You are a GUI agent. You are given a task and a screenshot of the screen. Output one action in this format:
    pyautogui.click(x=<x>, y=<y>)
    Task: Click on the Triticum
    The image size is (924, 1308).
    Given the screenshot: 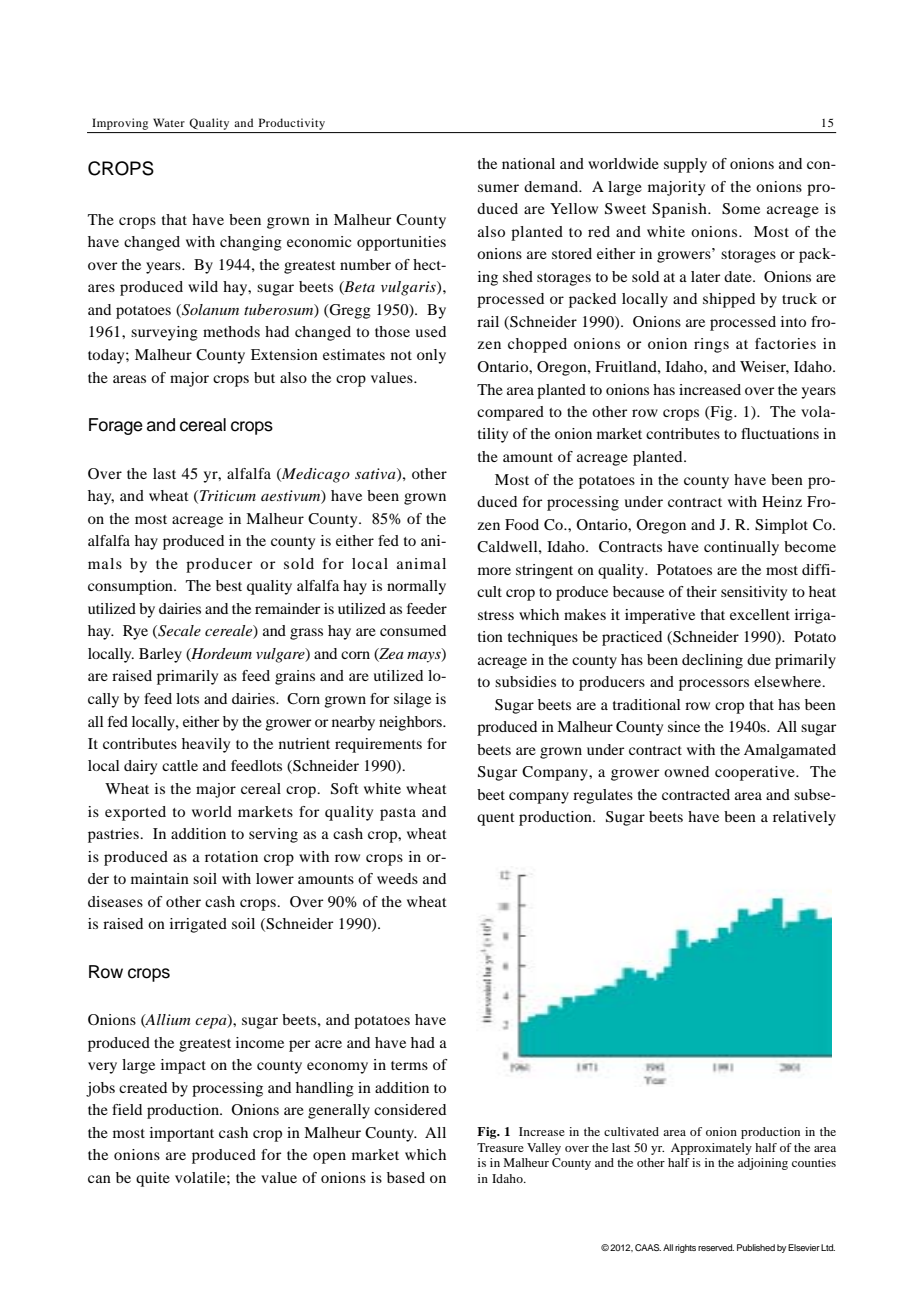 What is the action you would take?
    pyautogui.click(x=228, y=495)
